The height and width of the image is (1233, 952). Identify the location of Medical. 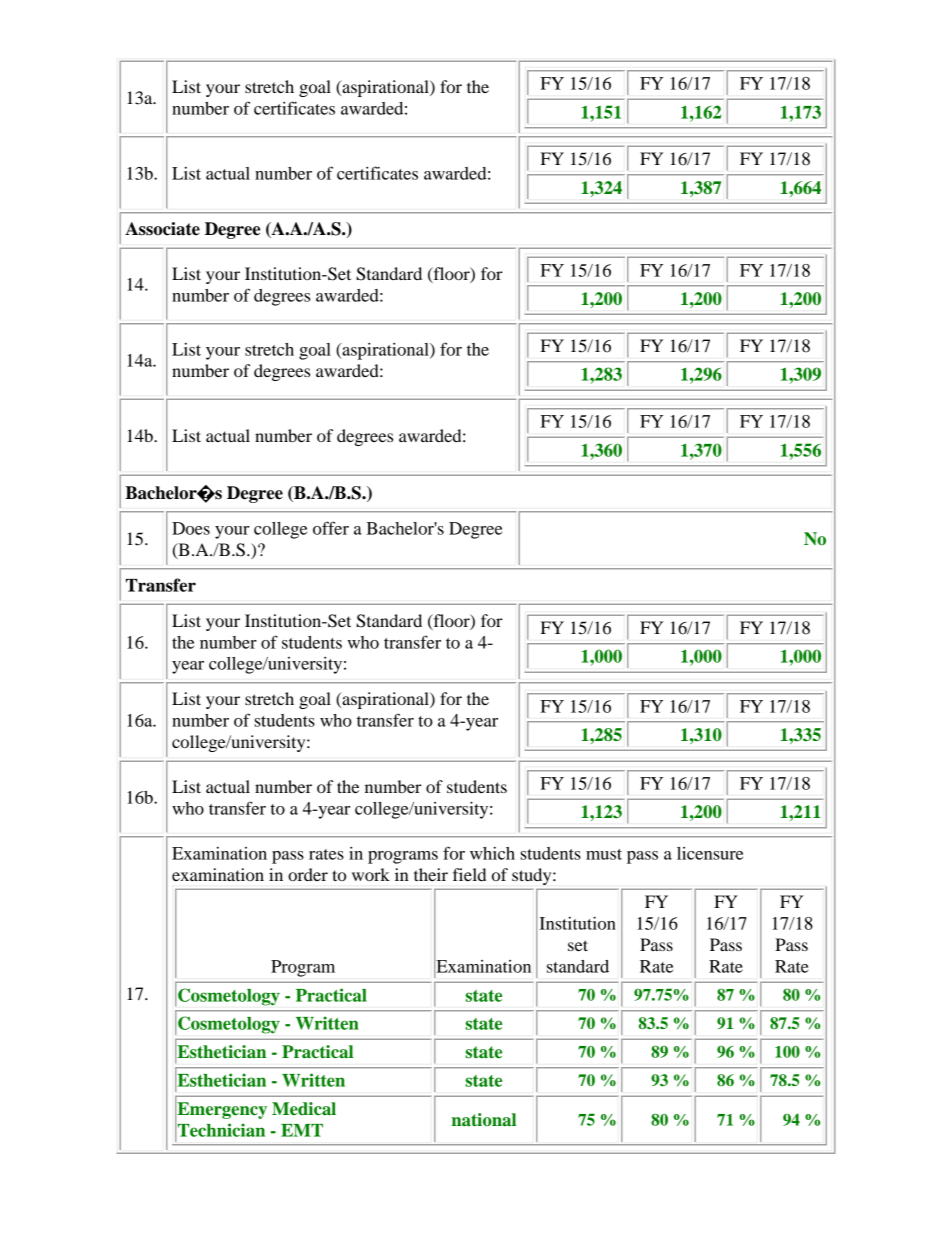
(304, 1109).
